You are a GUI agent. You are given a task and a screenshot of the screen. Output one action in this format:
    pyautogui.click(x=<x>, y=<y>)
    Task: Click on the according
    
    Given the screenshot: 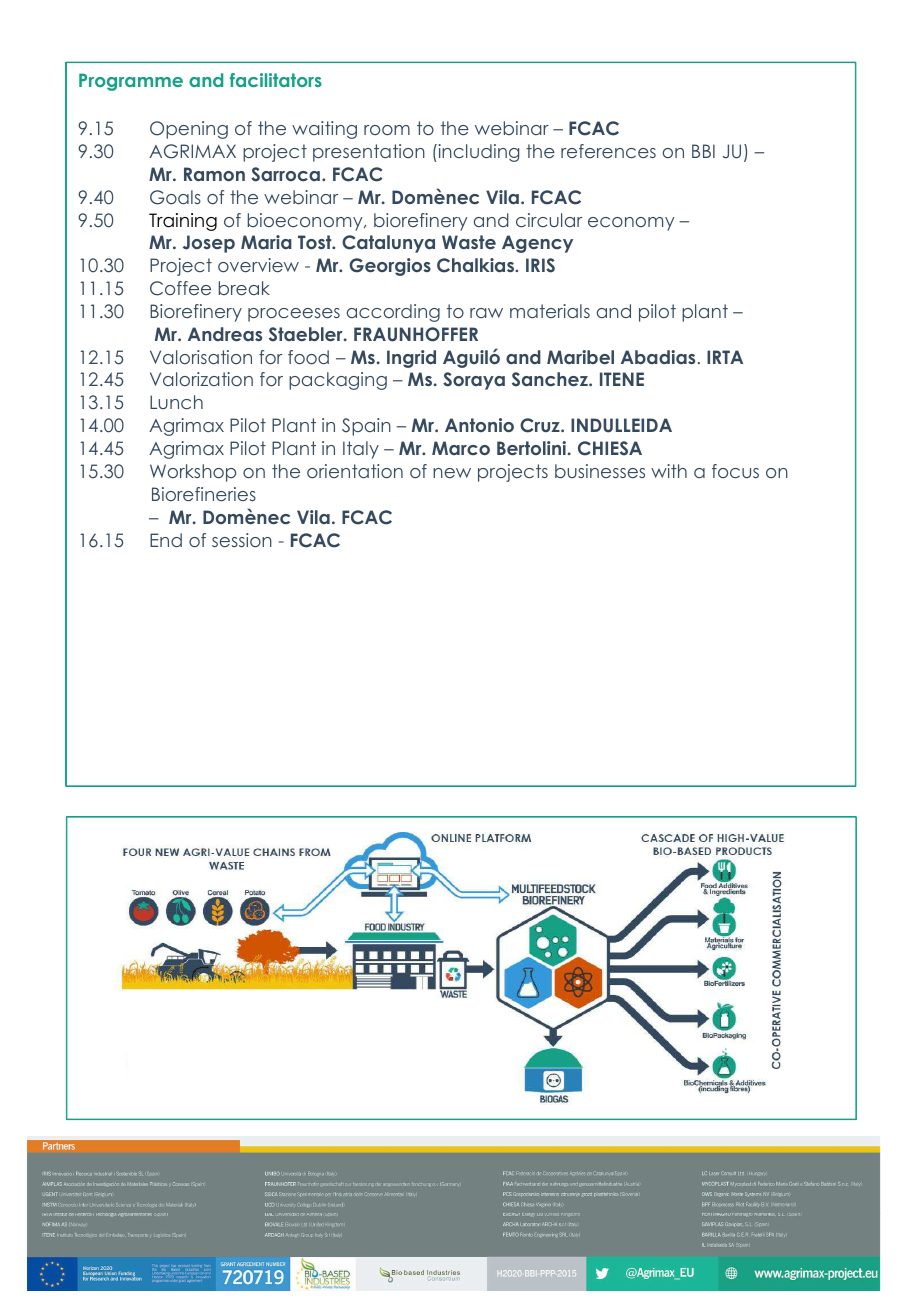 What is the action you would take?
    pyautogui.click(x=393, y=313)
